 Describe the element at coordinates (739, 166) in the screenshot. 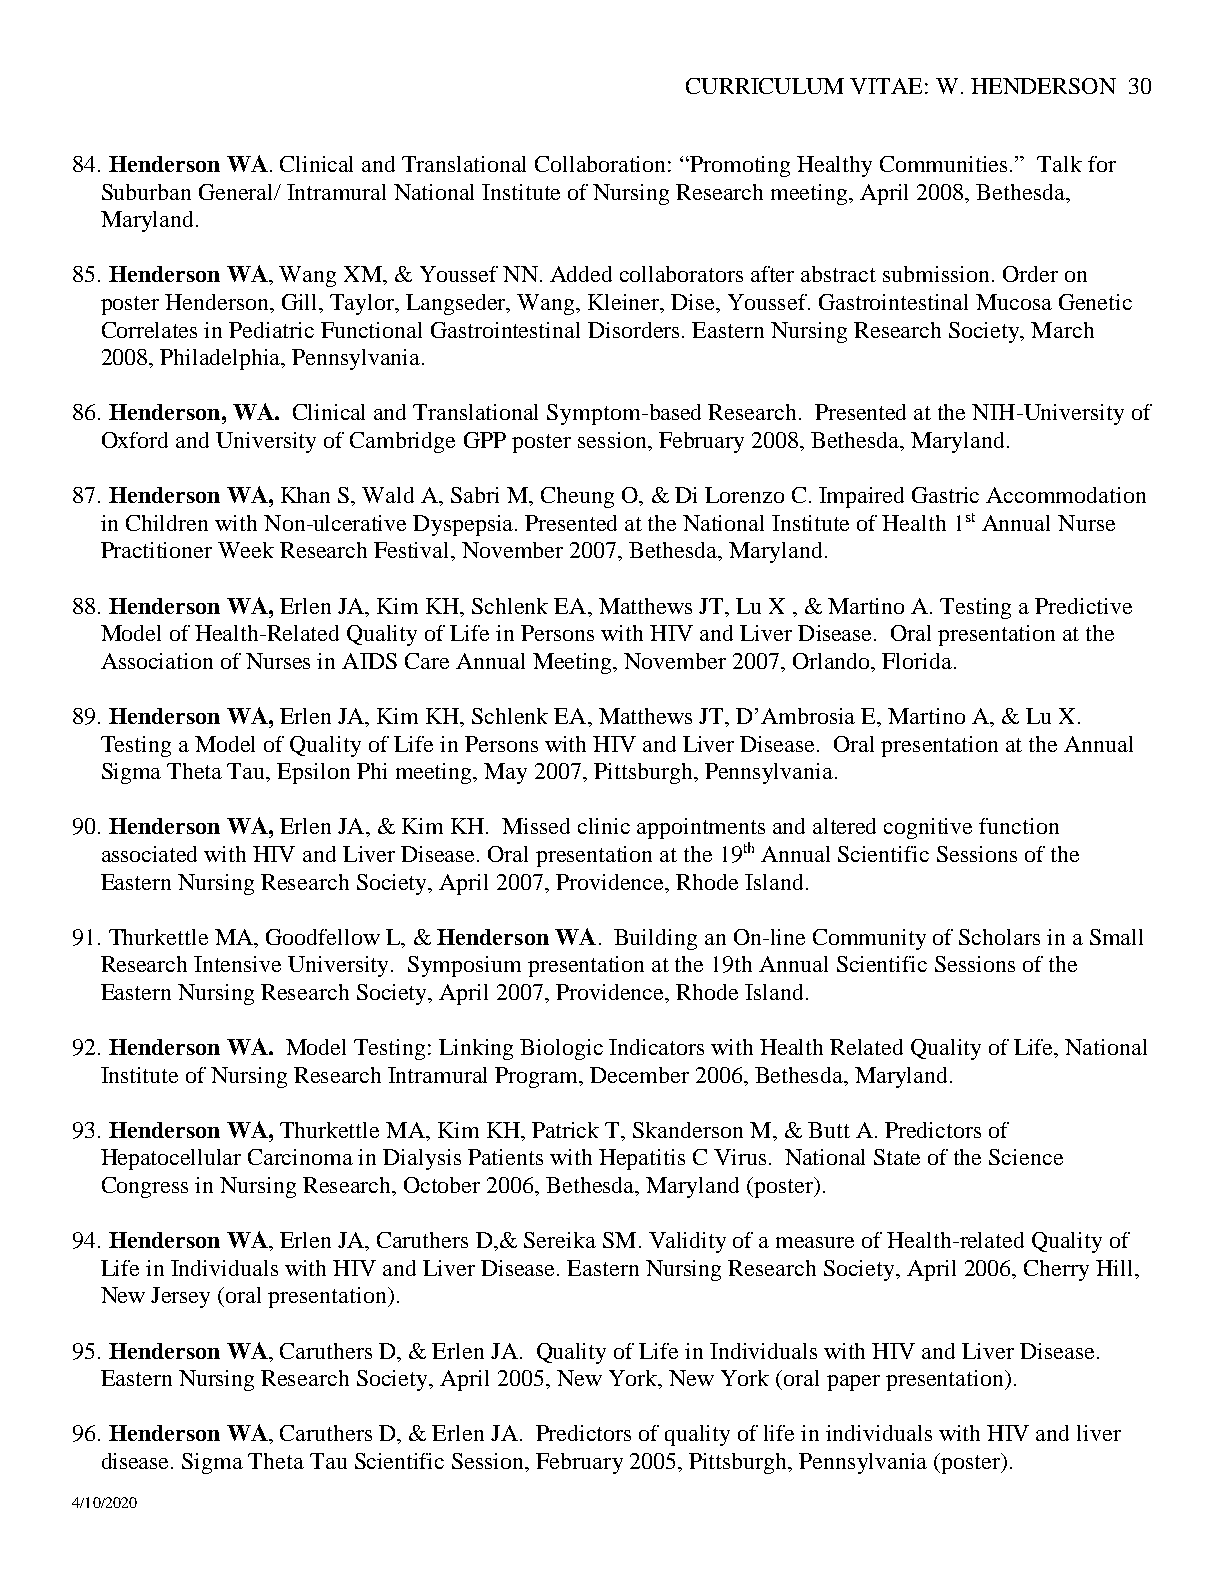

I see `Promoting` at that location.
